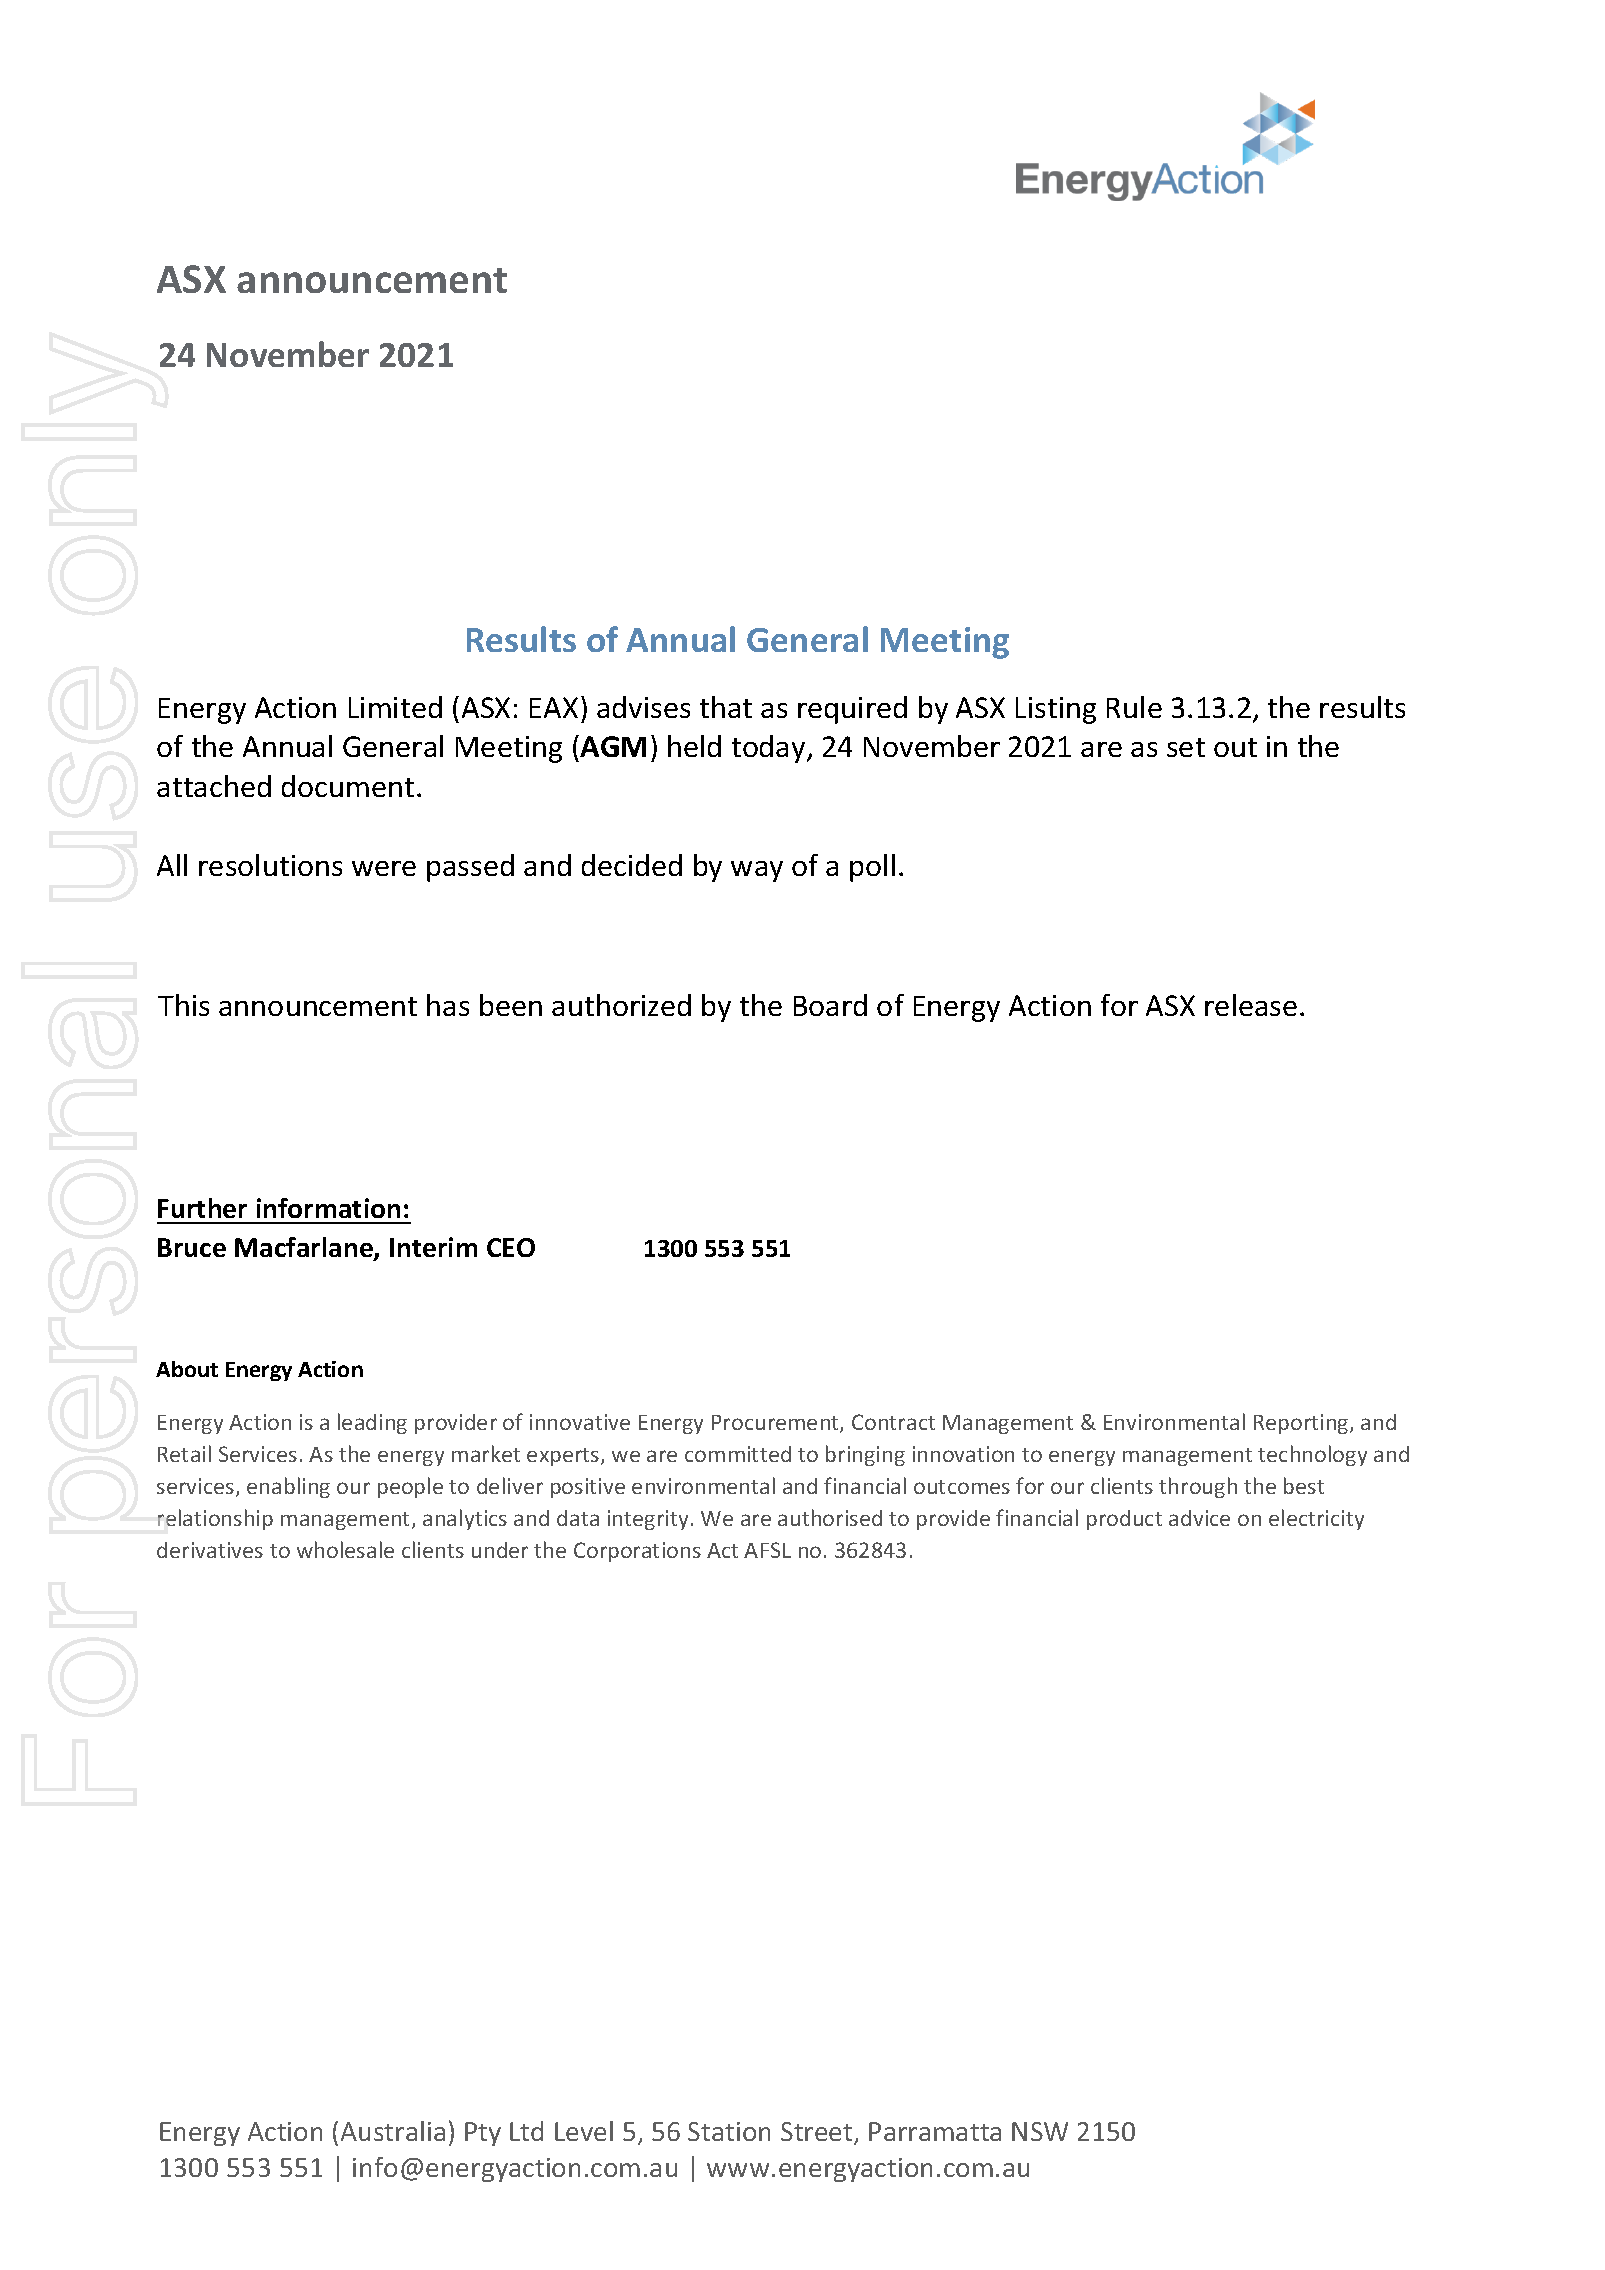 The height and width of the page is (2270, 1605). Describe the element at coordinates (348, 786) in the page. I see `document` at that location.
